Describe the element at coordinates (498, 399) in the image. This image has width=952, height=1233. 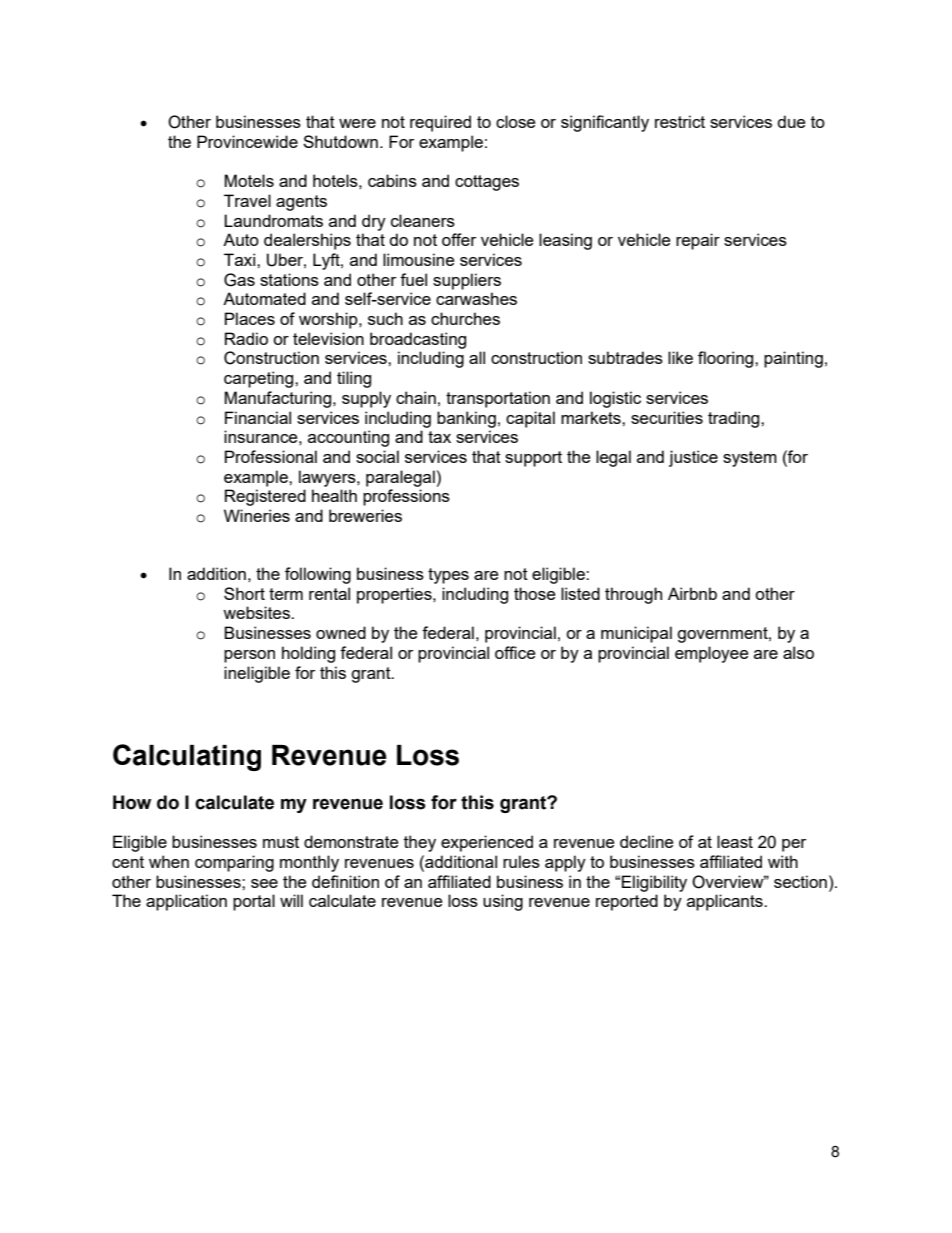
I see `transportation` at that location.
